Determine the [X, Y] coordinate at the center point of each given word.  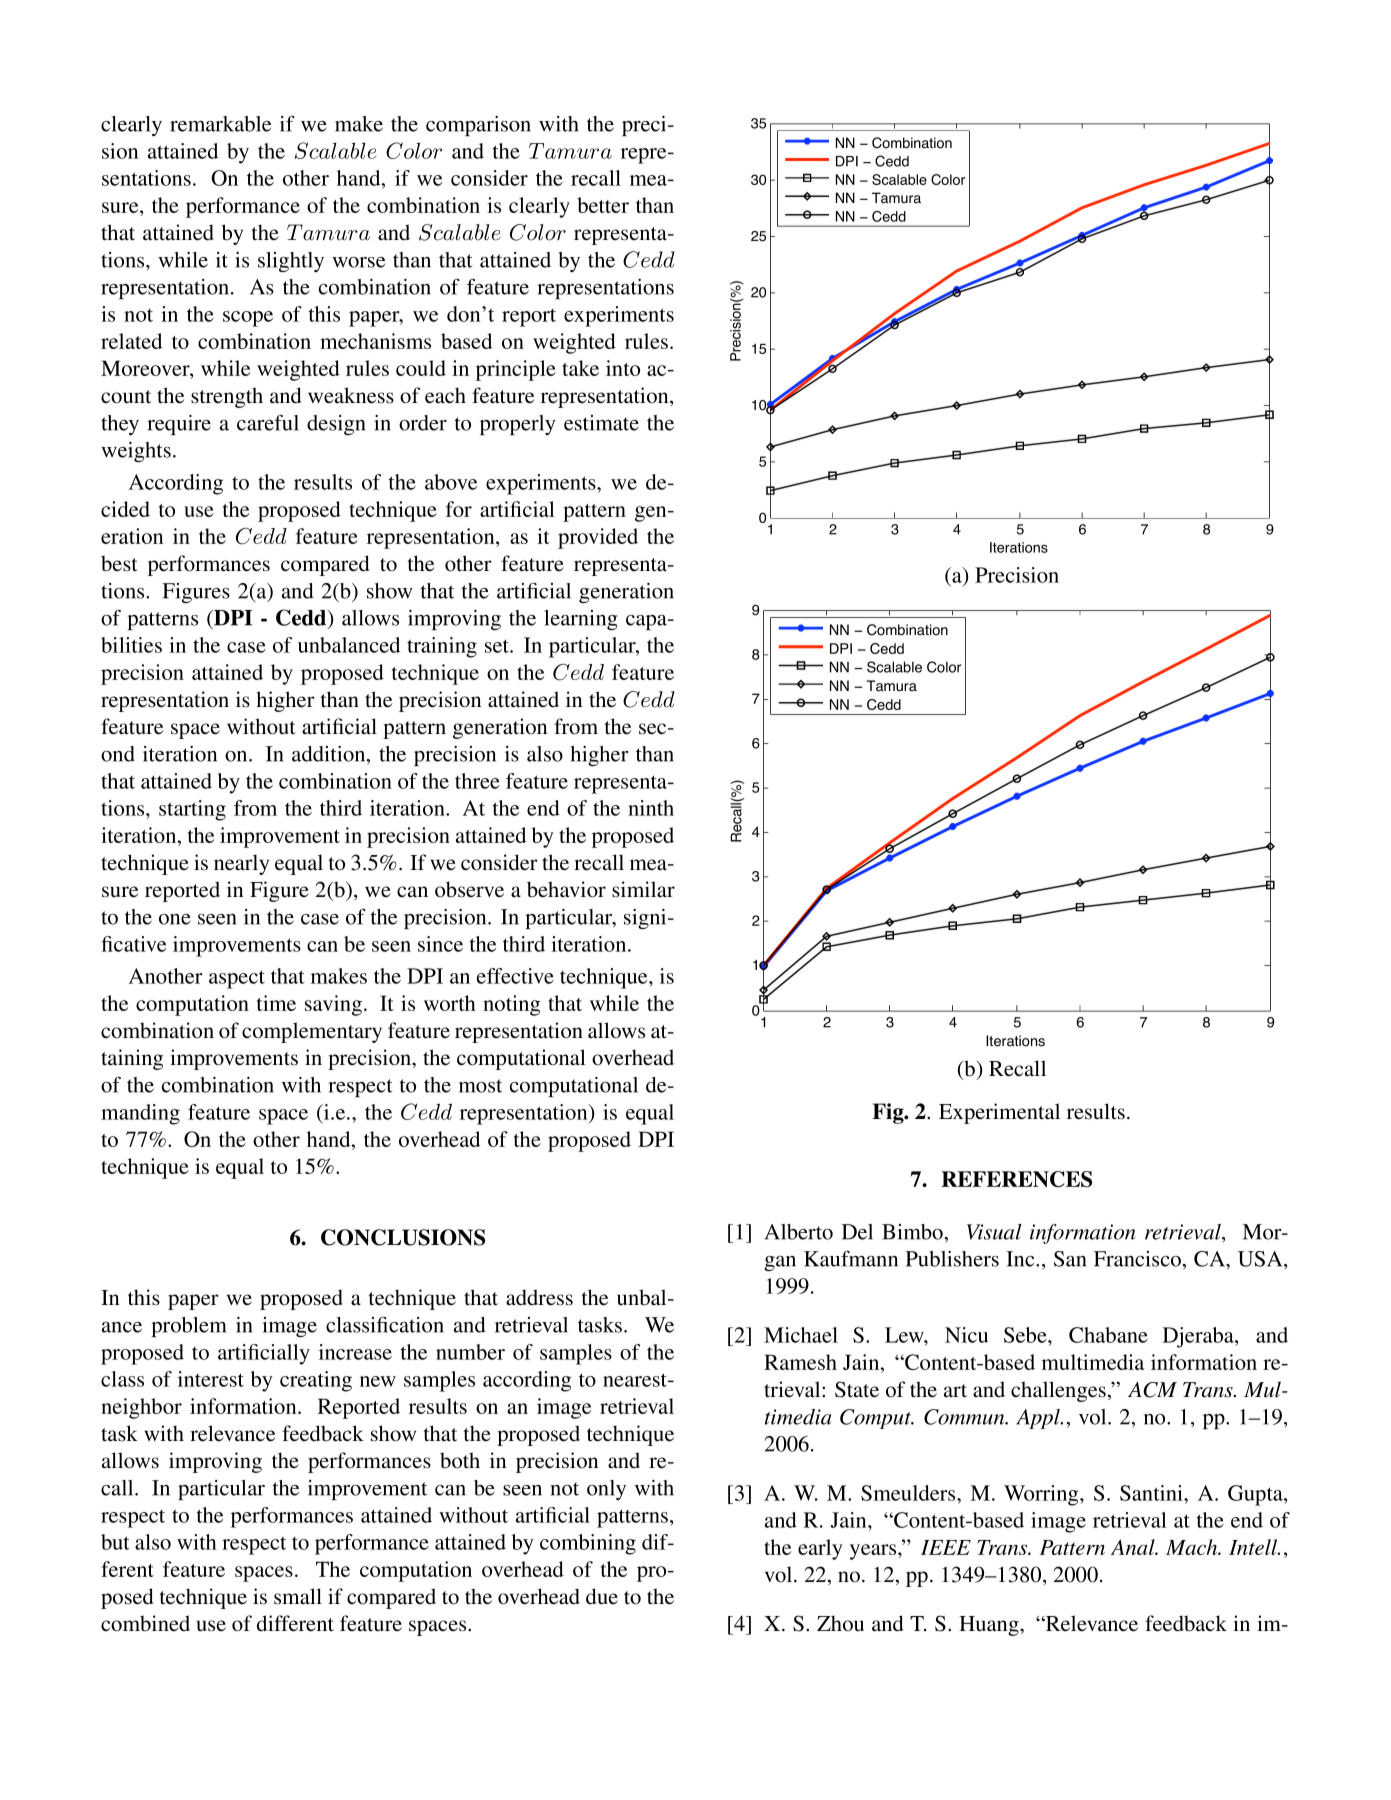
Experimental [999, 1113]
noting [511, 1005]
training [442, 647]
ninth [651, 808]
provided [598, 538]
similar [643, 889]
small [298, 1596]
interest [211, 1379]
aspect [237, 979]
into [623, 368]
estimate [601, 423]
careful [268, 423]
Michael [801, 1335]
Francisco [1137, 1259]
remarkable [220, 124]
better [603, 205]
